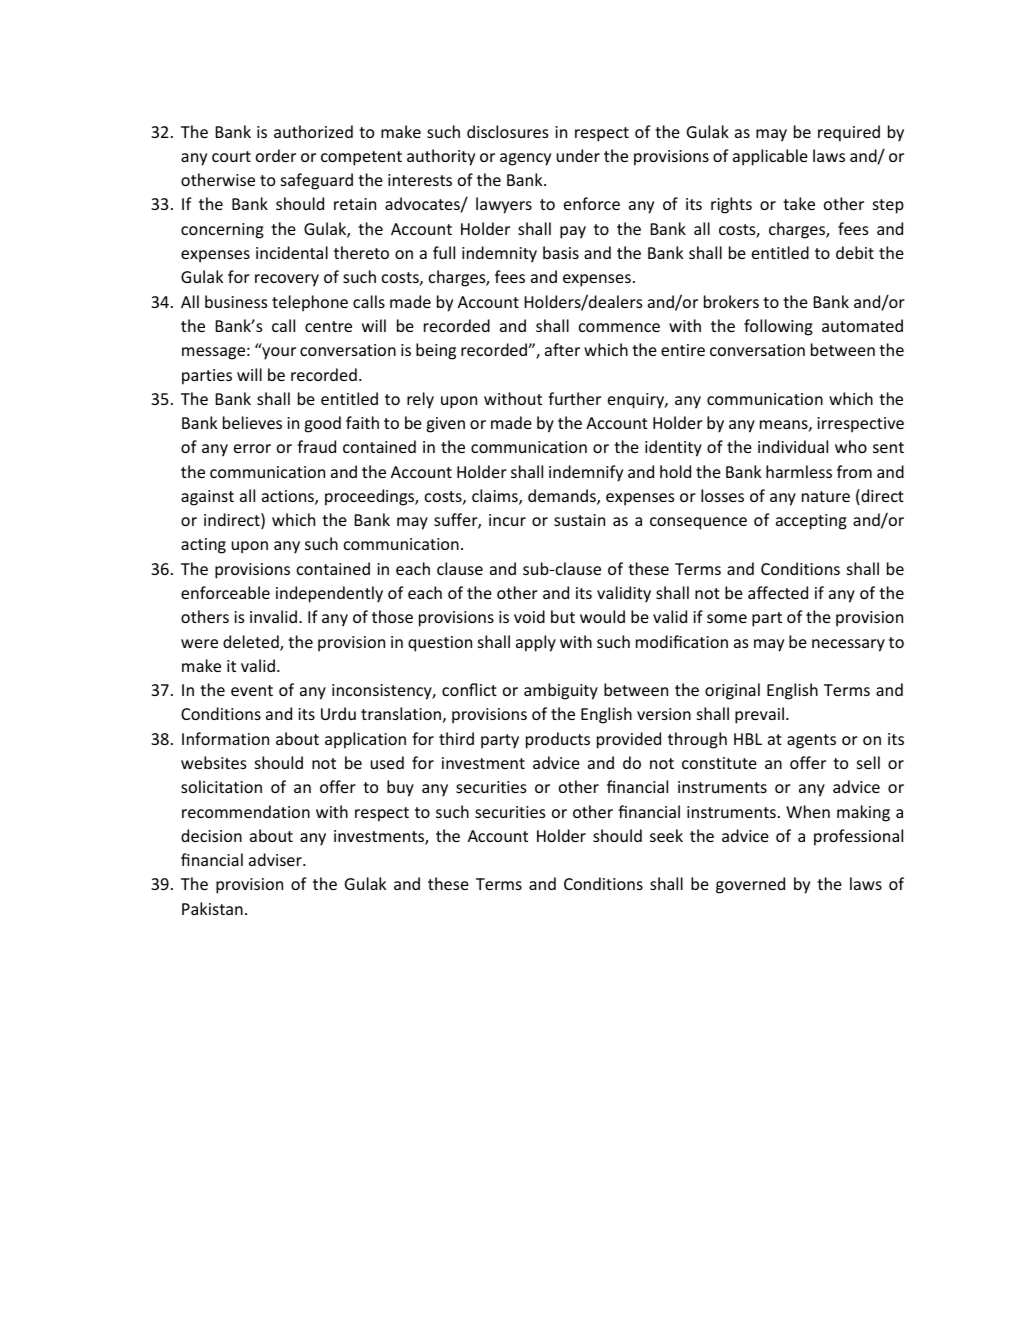 The image size is (1025, 1327). Describe the element at coordinates (529, 616) in the page. I see `void` at that location.
